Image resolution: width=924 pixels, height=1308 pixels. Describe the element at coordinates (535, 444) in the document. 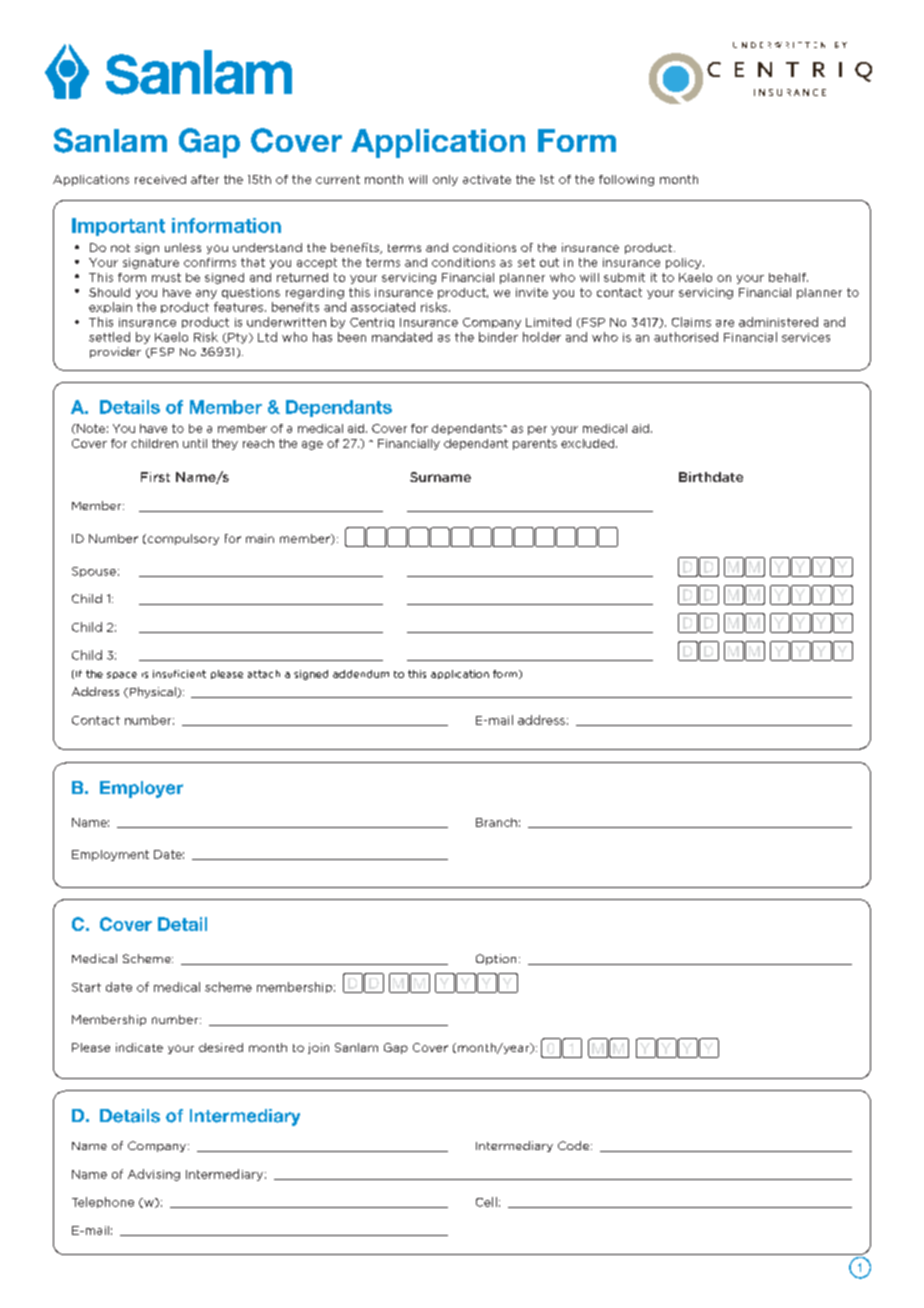

I see `parents` at that location.
